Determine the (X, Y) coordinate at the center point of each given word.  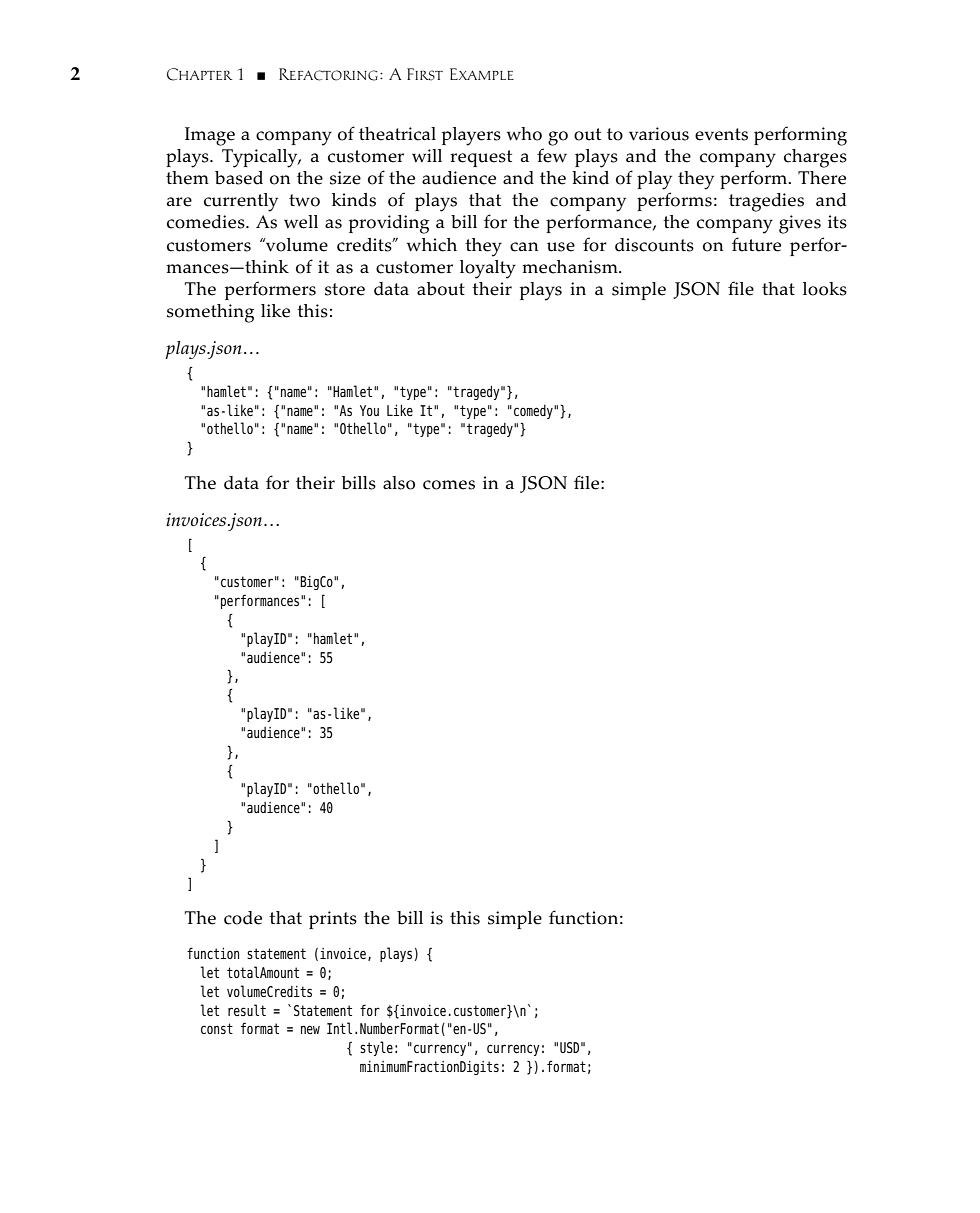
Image (210, 136)
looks (825, 289)
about (441, 289)
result (247, 1010)
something (210, 313)
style (376, 1048)
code (243, 918)
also (399, 483)
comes (449, 485)
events (721, 134)
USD (569, 1047)
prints (333, 920)
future (756, 244)
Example (482, 74)
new (310, 1029)
